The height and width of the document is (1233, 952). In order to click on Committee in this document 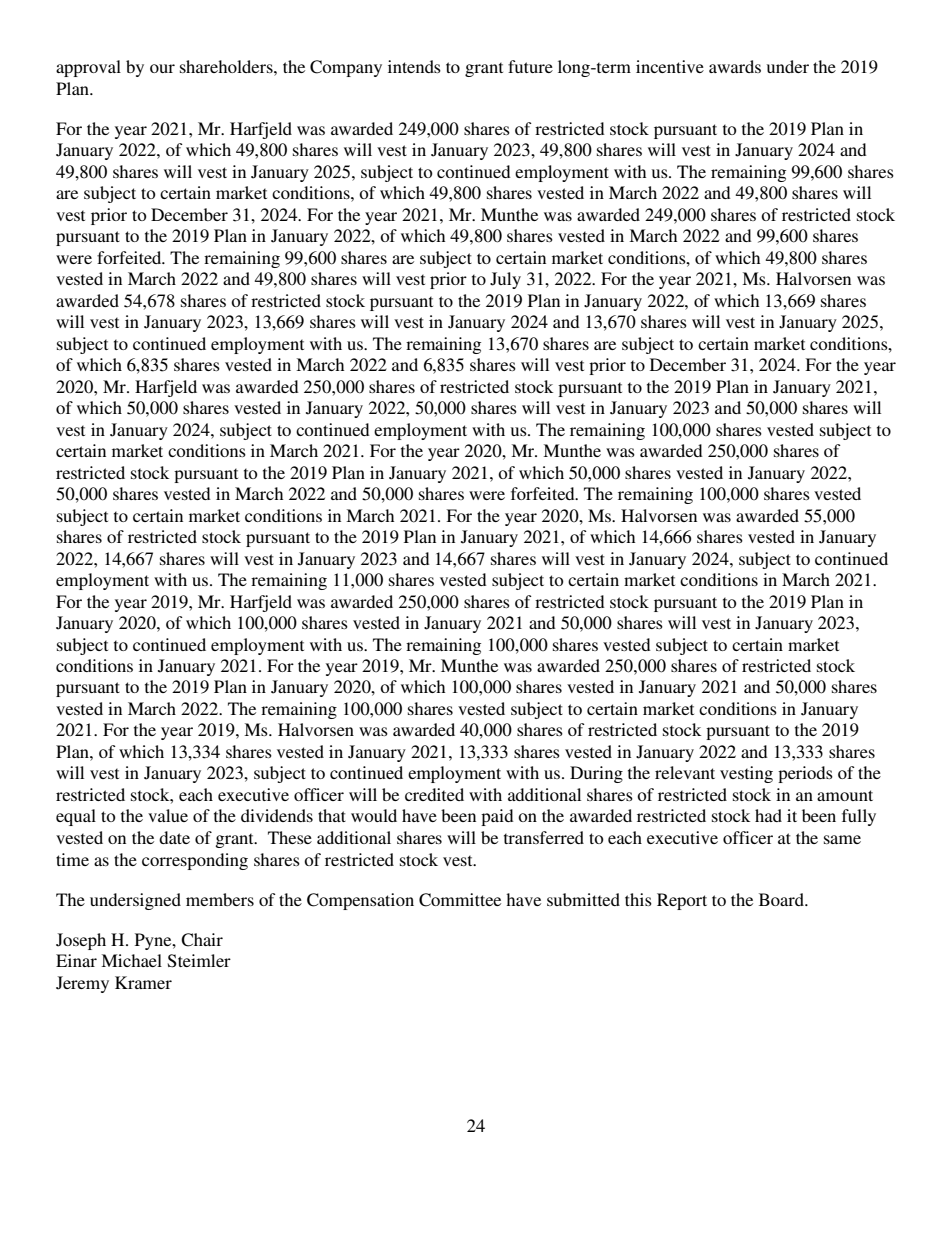, I will do `click(460, 900)`.
